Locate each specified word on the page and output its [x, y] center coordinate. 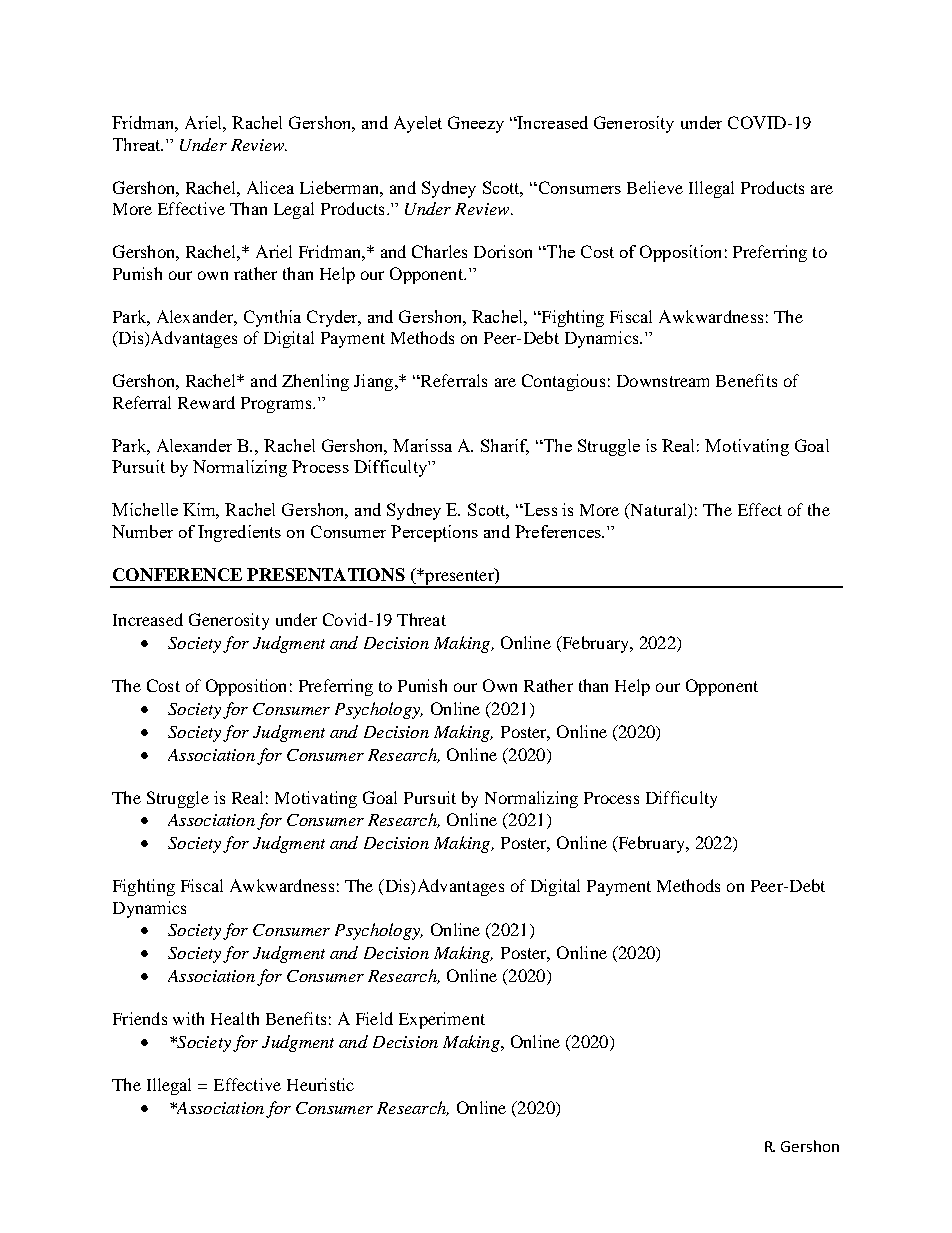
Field [374, 1018]
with [188, 1018]
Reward [206, 402]
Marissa [422, 445]
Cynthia [272, 318]
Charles [439, 251]
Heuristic [320, 1084]
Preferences [559, 531]
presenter [459, 577]
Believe [655, 187]
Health [235, 1018]
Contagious [563, 382]
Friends [140, 1018]
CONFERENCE [177, 574]
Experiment [442, 1020]
